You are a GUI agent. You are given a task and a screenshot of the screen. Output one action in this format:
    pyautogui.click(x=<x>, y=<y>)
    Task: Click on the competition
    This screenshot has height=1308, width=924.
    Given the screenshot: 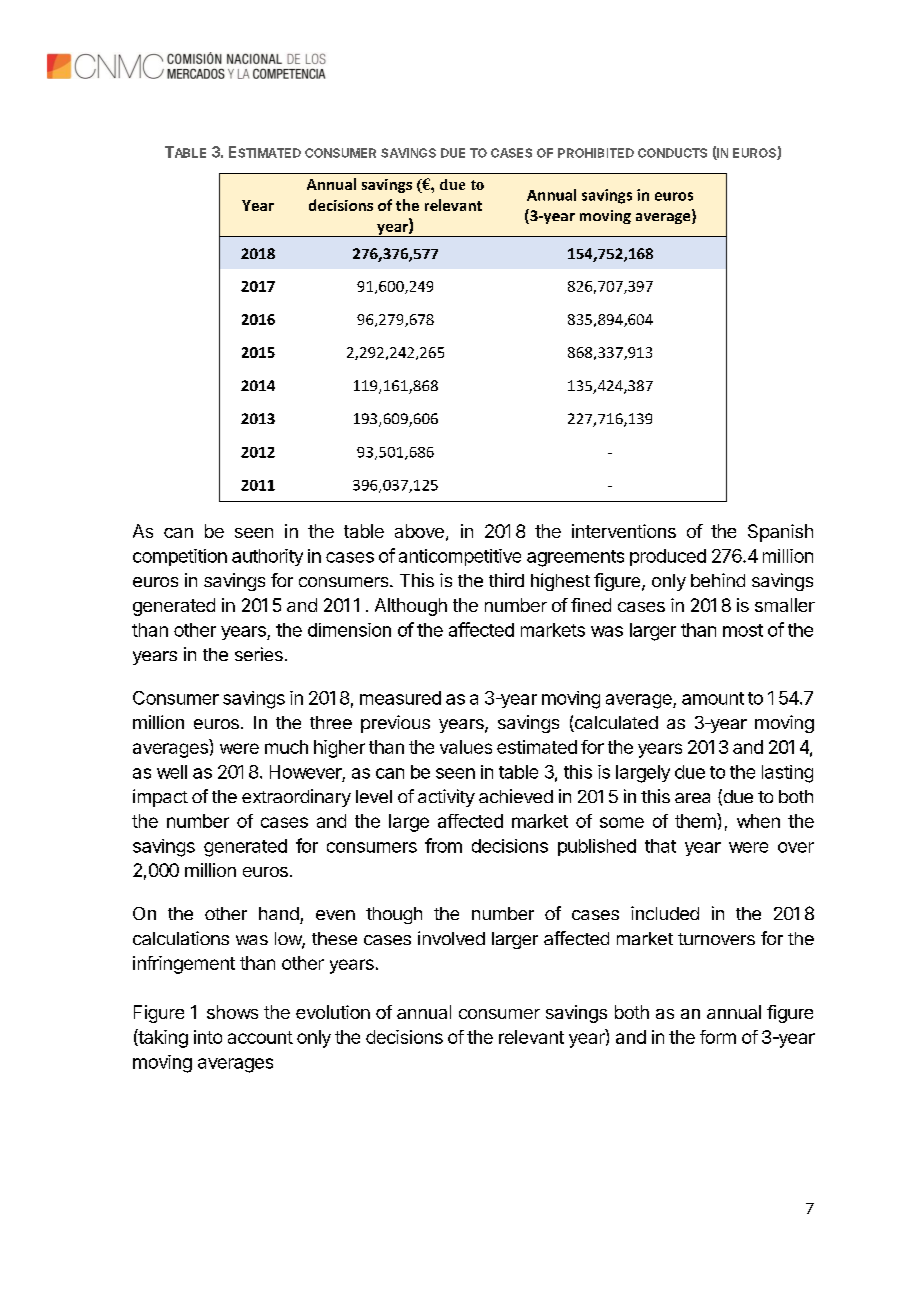 What is the action you would take?
    pyautogui.click(x=180, y=557)
